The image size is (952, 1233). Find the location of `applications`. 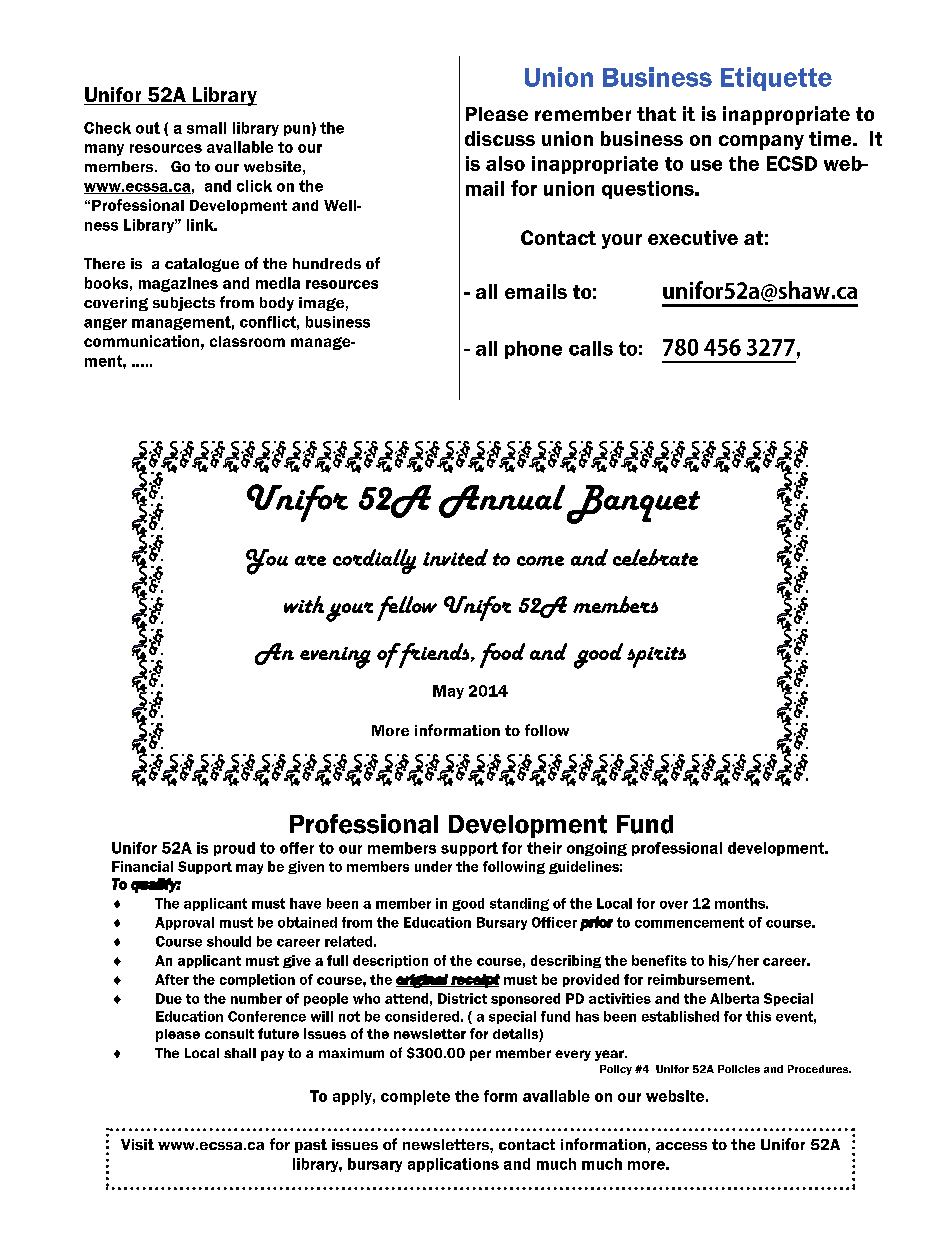

applications is located at coordinates (453, 1165).
